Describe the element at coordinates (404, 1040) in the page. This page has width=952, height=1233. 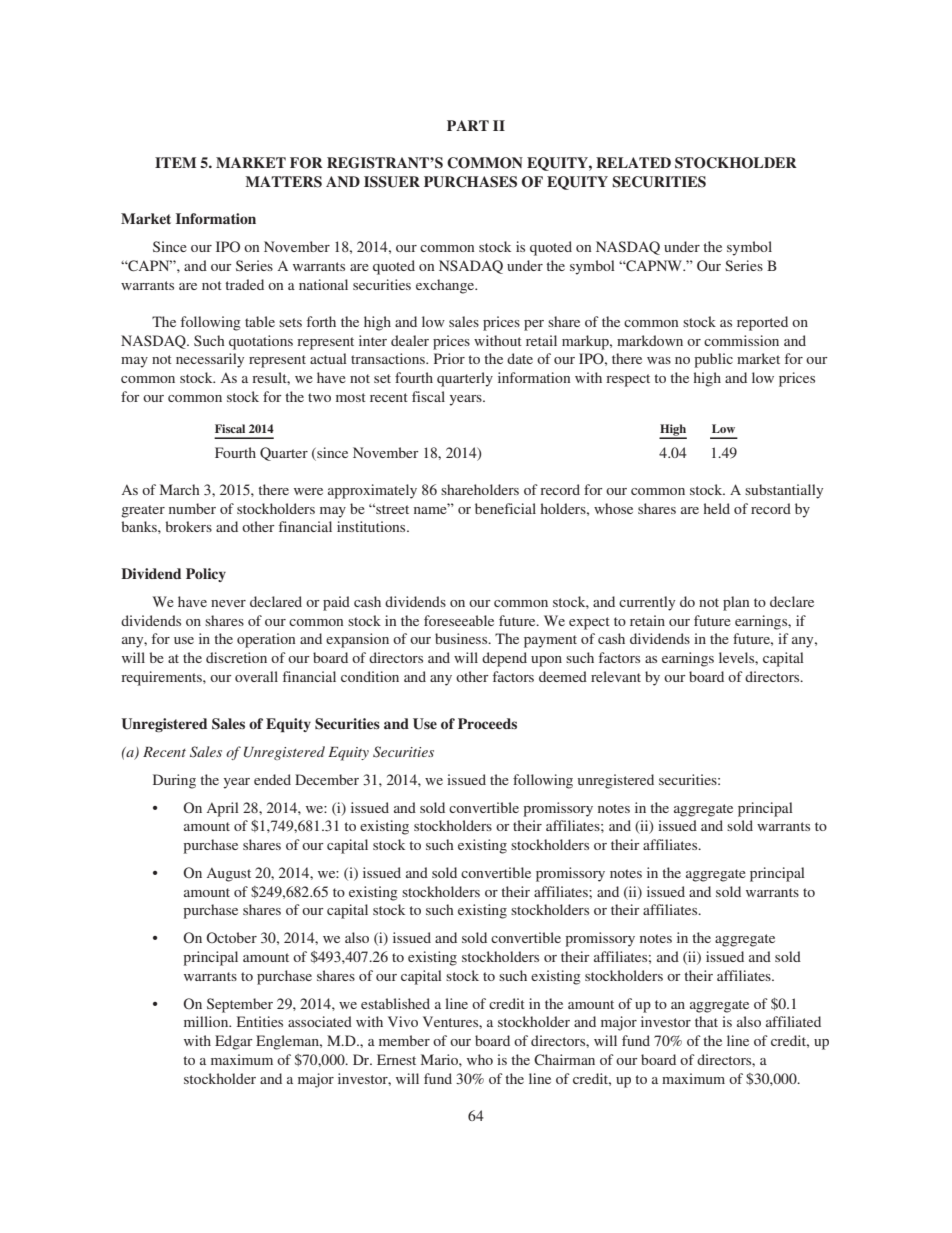
I see `member` at that location.
